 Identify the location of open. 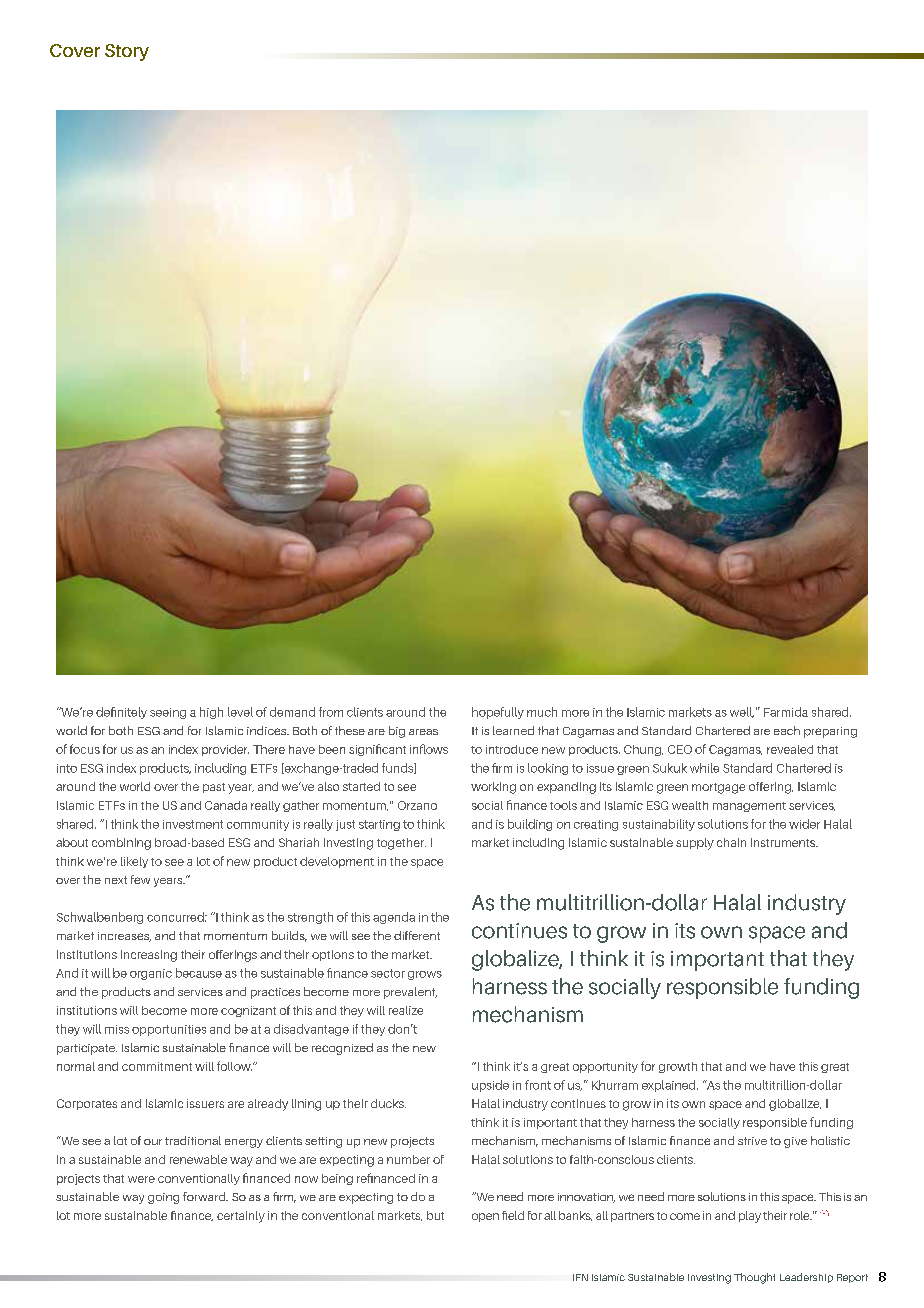
(485, 1217).
